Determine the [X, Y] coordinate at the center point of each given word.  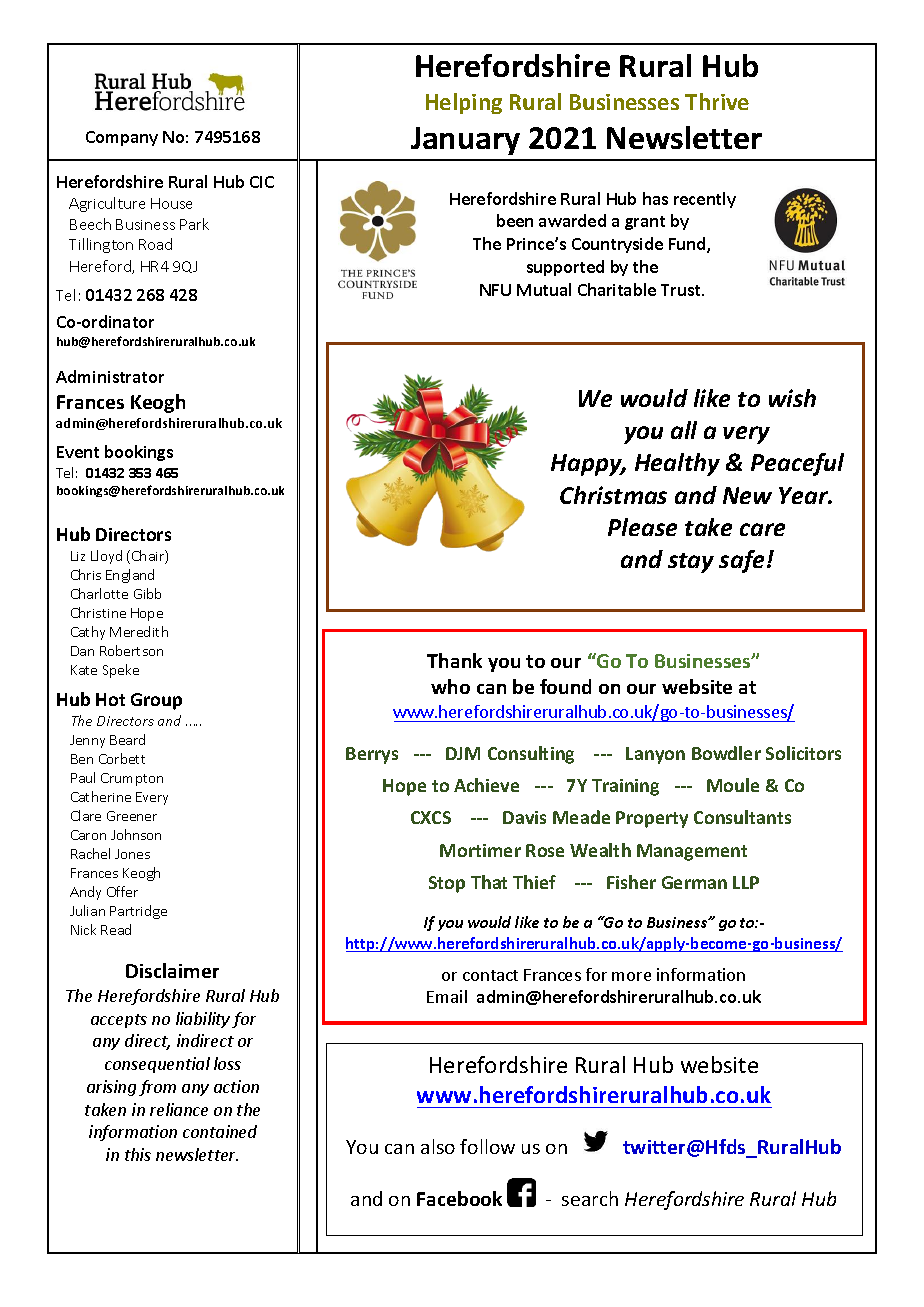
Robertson [131, 650]
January [465, 141]
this [138, 1154]
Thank [454, 660]
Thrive [717, 101]
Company [122, 138]
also [438, 1146]
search [590, 1198]
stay [691, 563]
